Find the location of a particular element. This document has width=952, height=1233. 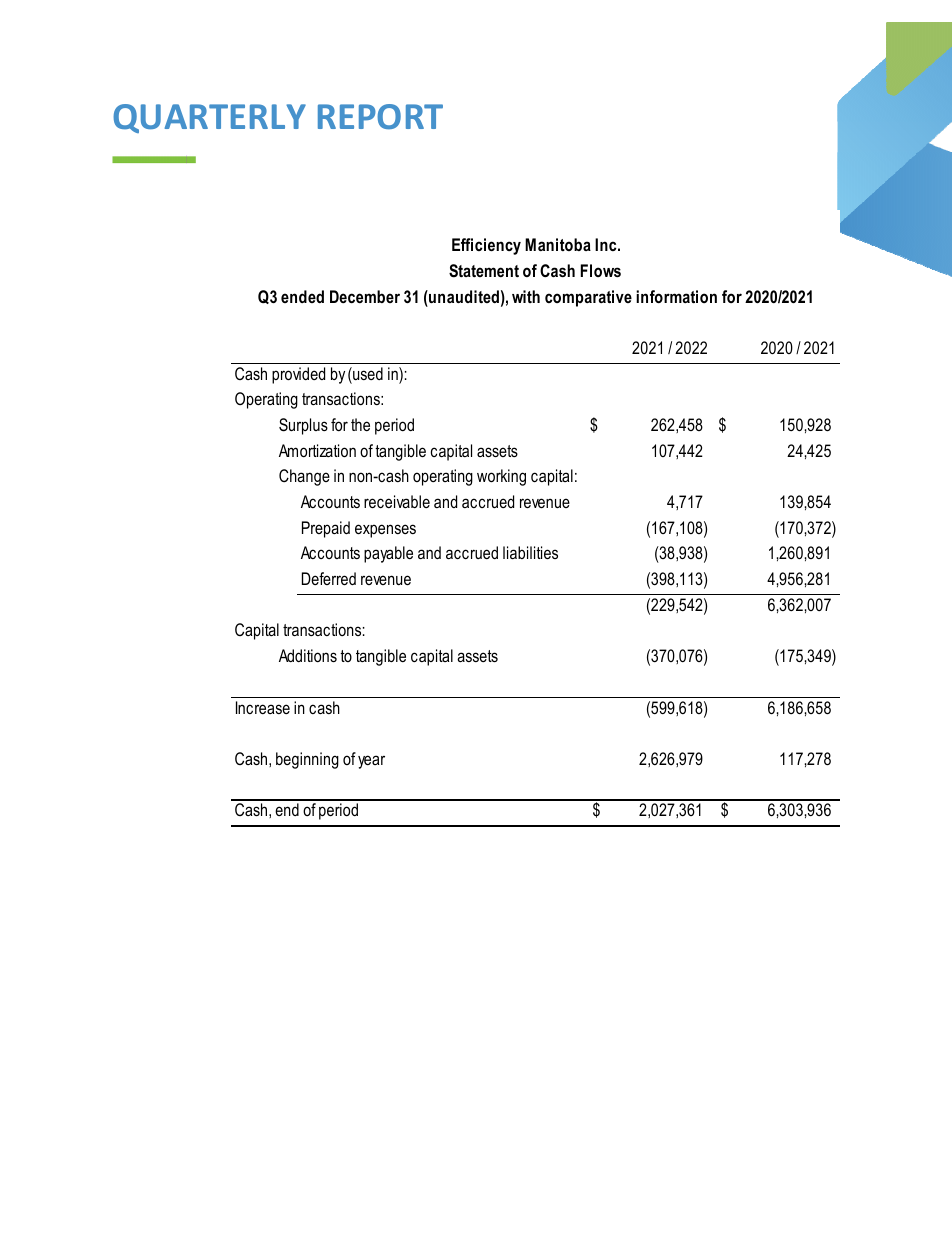

Surplus is located at coordinates (303, 426).
